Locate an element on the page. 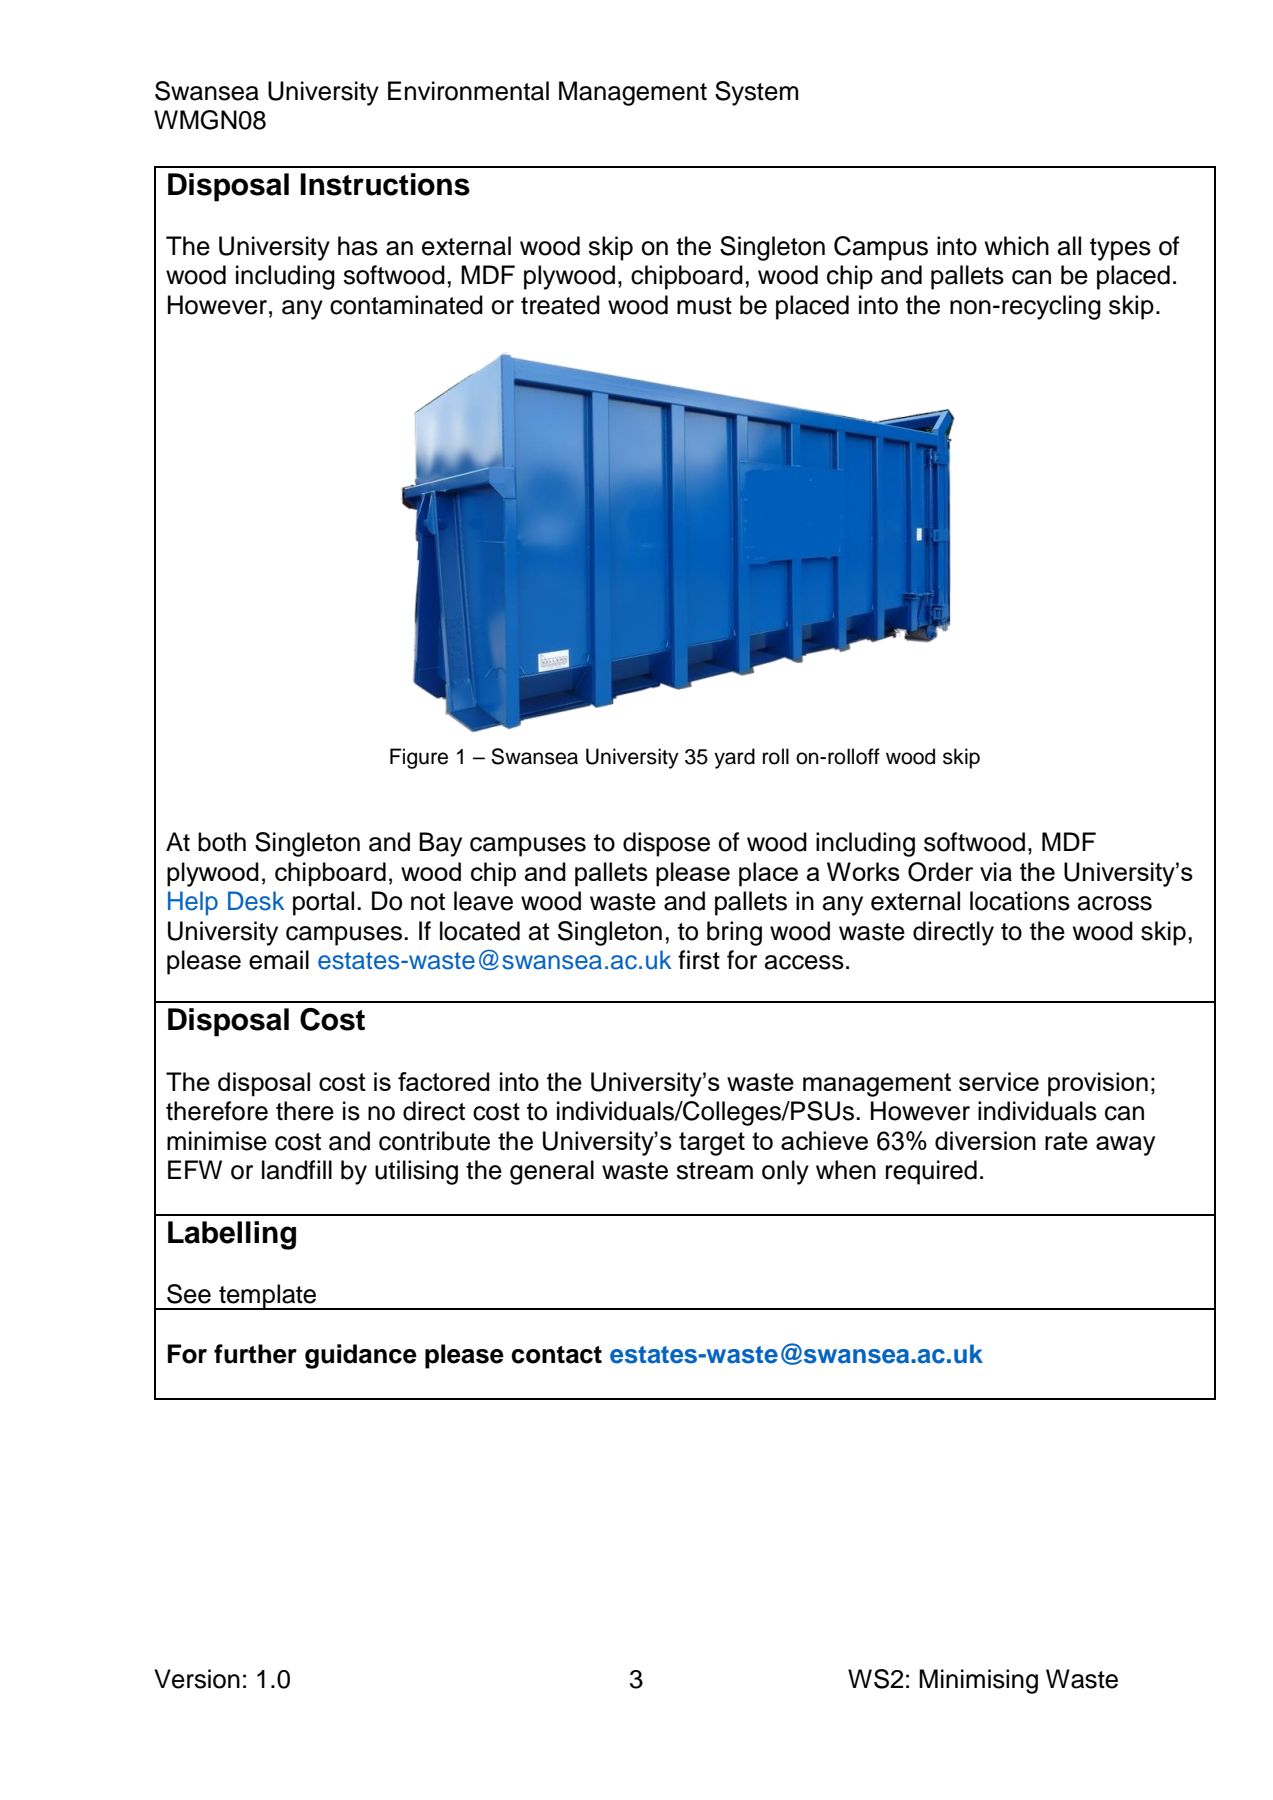 Image resolution: width=1273 pixels, height=1800 pixels. template is located at coordinates (268, 1297).
